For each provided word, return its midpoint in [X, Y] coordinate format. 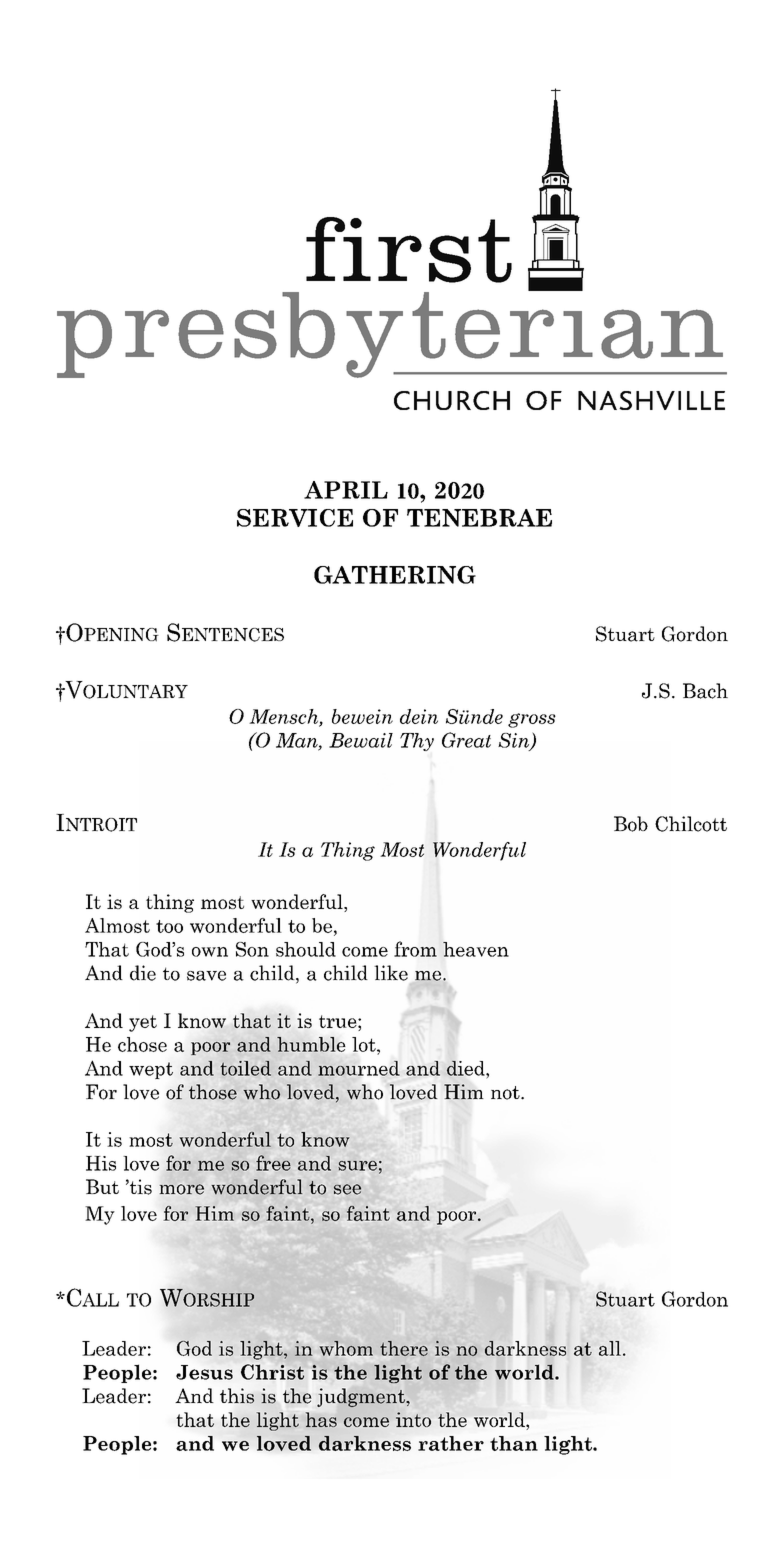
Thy [417, 742]
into [413, 1419]
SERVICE [295, 518]
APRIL [346, 490]
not [506, 1093]
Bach [705, 691]
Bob [631, 824]
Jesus [204, 1372]
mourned [359, 1068]
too [169, 926]
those [213, 1092]
